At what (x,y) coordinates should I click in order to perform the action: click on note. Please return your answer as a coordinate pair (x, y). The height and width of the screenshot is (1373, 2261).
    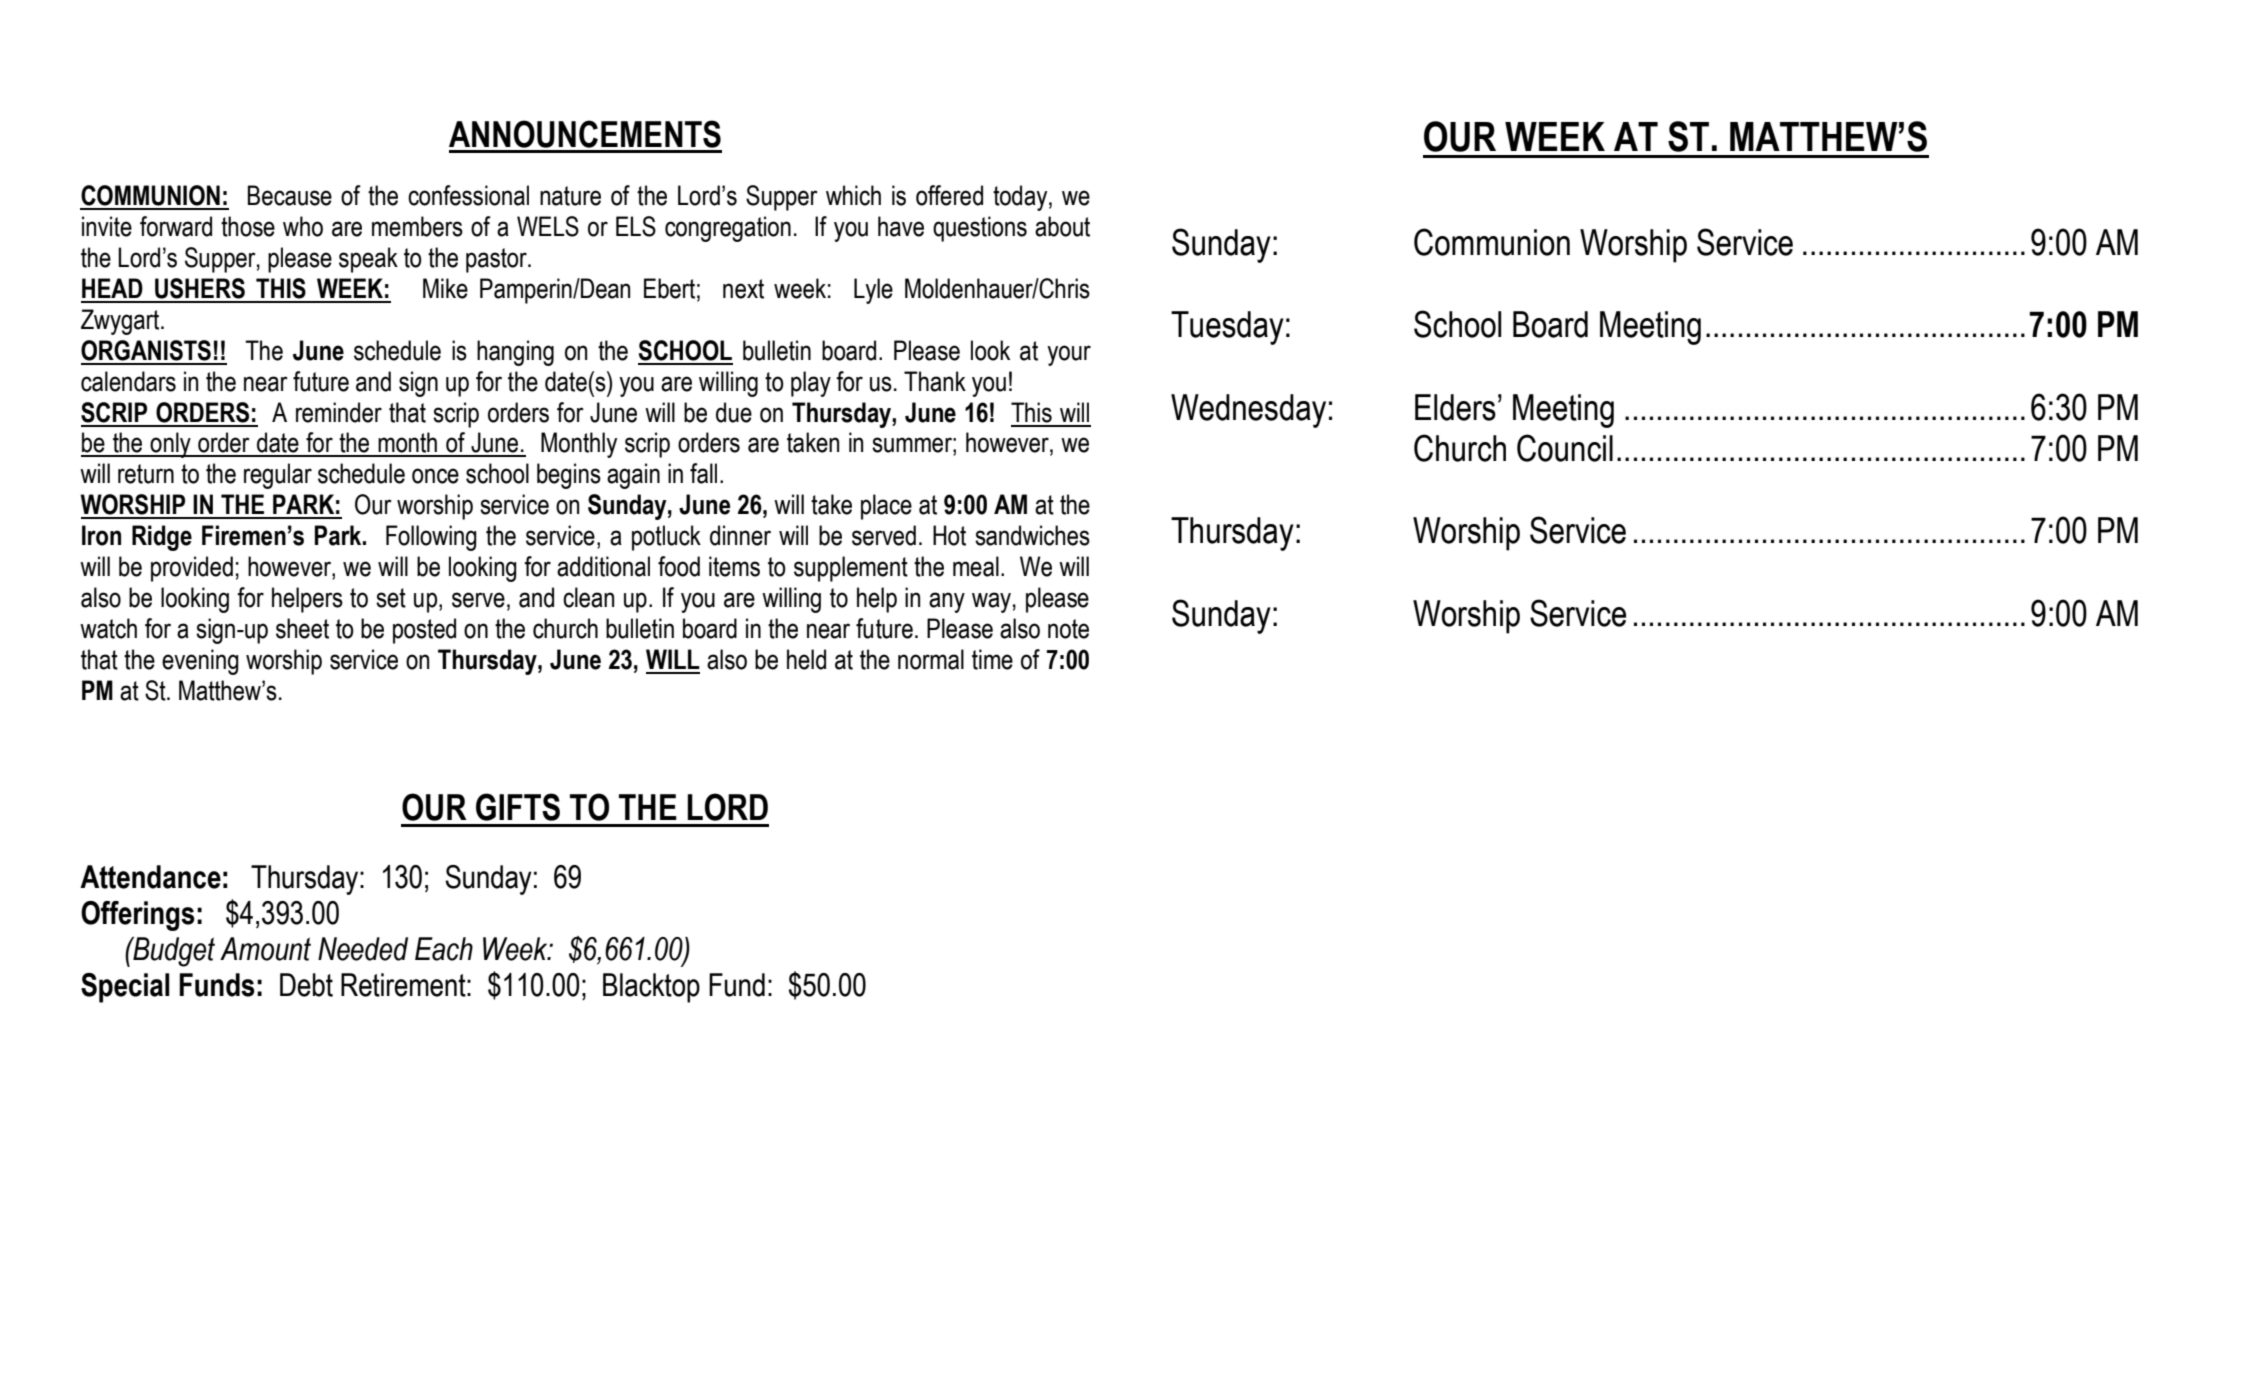
    Looking at the image, I should click on (1068, 629).
